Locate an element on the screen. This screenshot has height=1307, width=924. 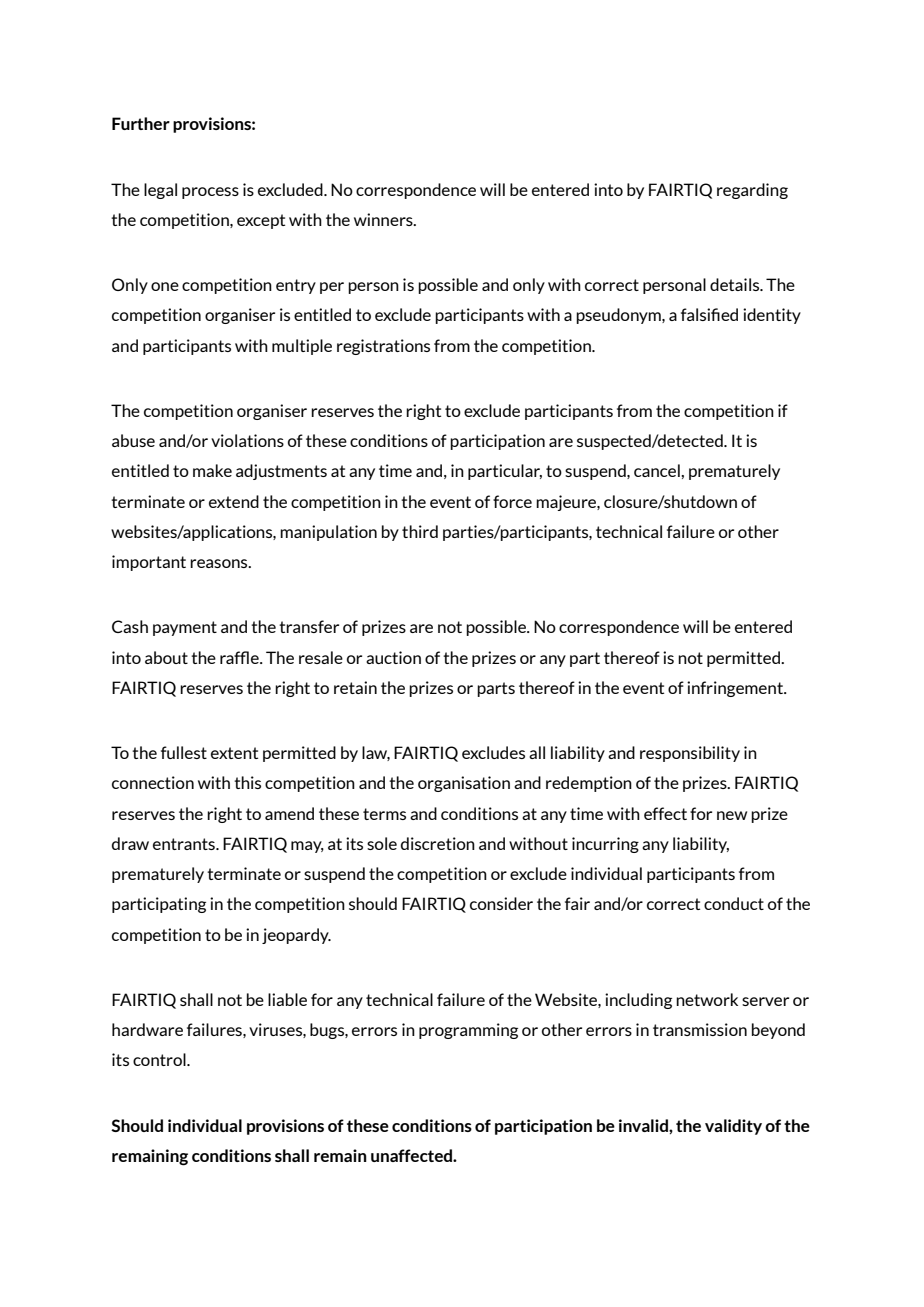
auction is located at coordinates (393, 657).
